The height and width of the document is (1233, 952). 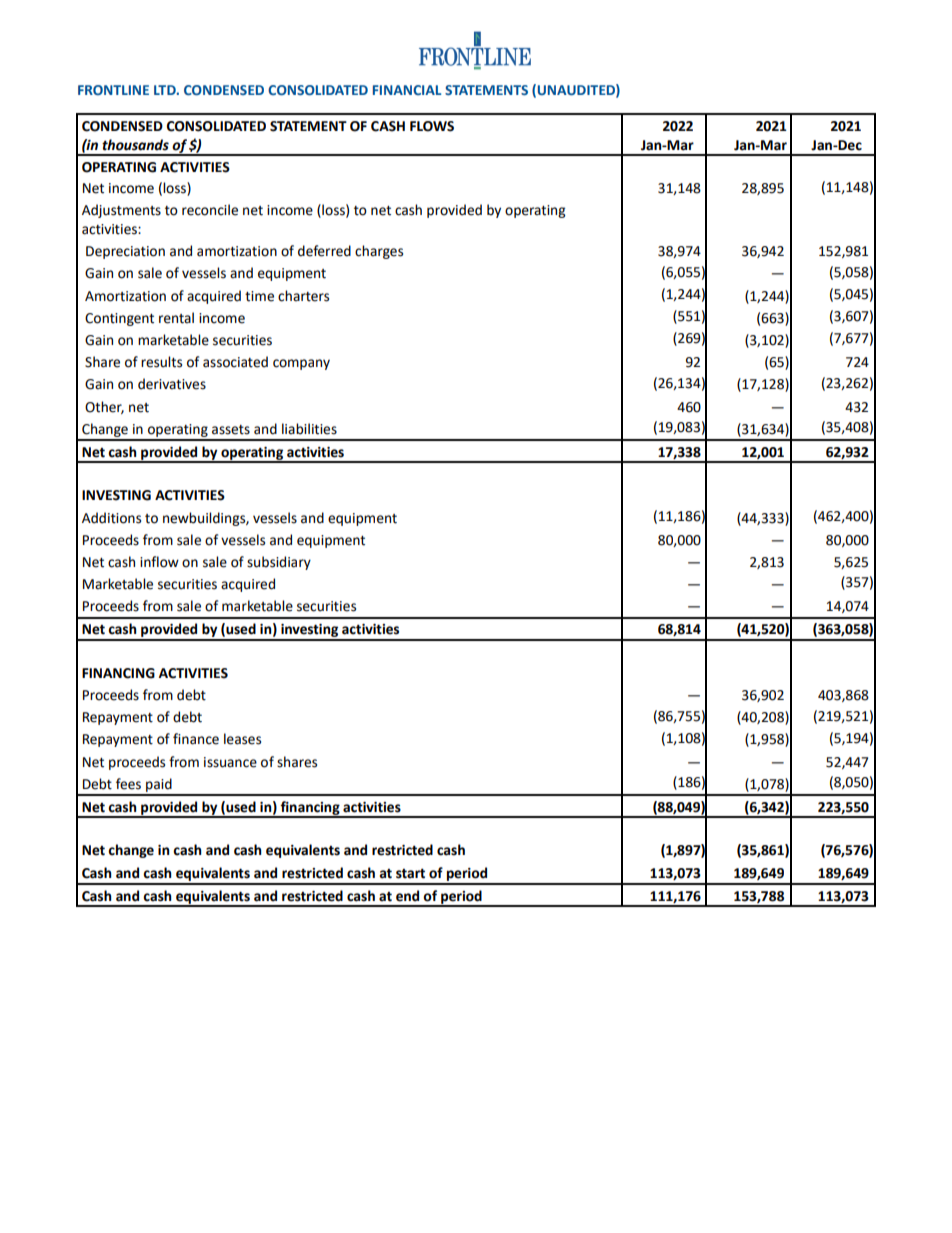 What do you see at coordinates (410, 873) in the document?
I see `start` at bounding box center [410, 873].
